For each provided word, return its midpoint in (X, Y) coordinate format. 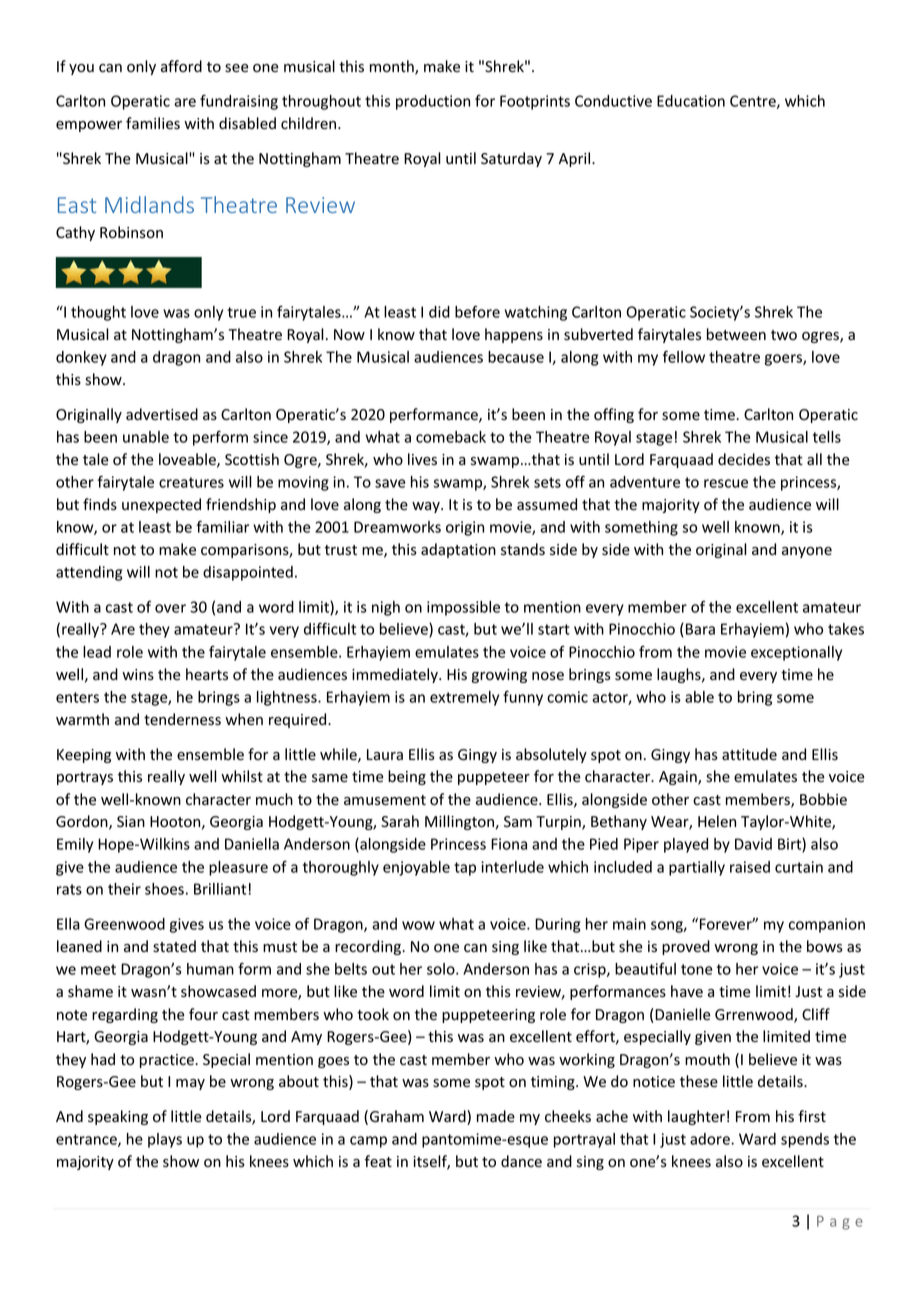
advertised (162, 414)
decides (744, 459)
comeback (451, 437)
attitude (749, 754)
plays (165, 1140)
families (153, 123)
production (433, 102)
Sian (131, 821)
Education (691, 101)
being (407, 777)
